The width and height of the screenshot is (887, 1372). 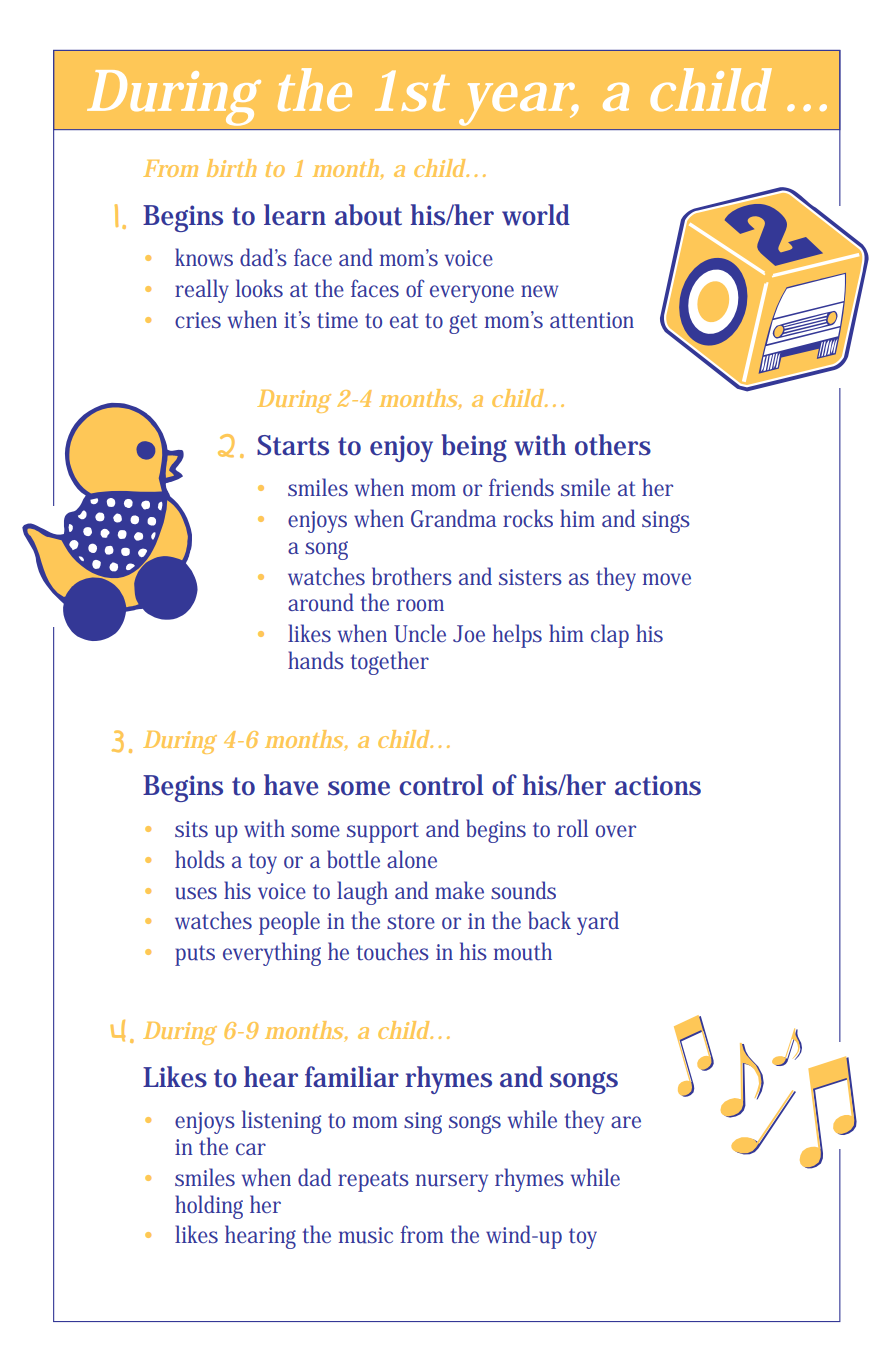 What do you see at coordinates (293, 445) in the screenshot?
I see `Starts` at bounding box center [293, 445].
